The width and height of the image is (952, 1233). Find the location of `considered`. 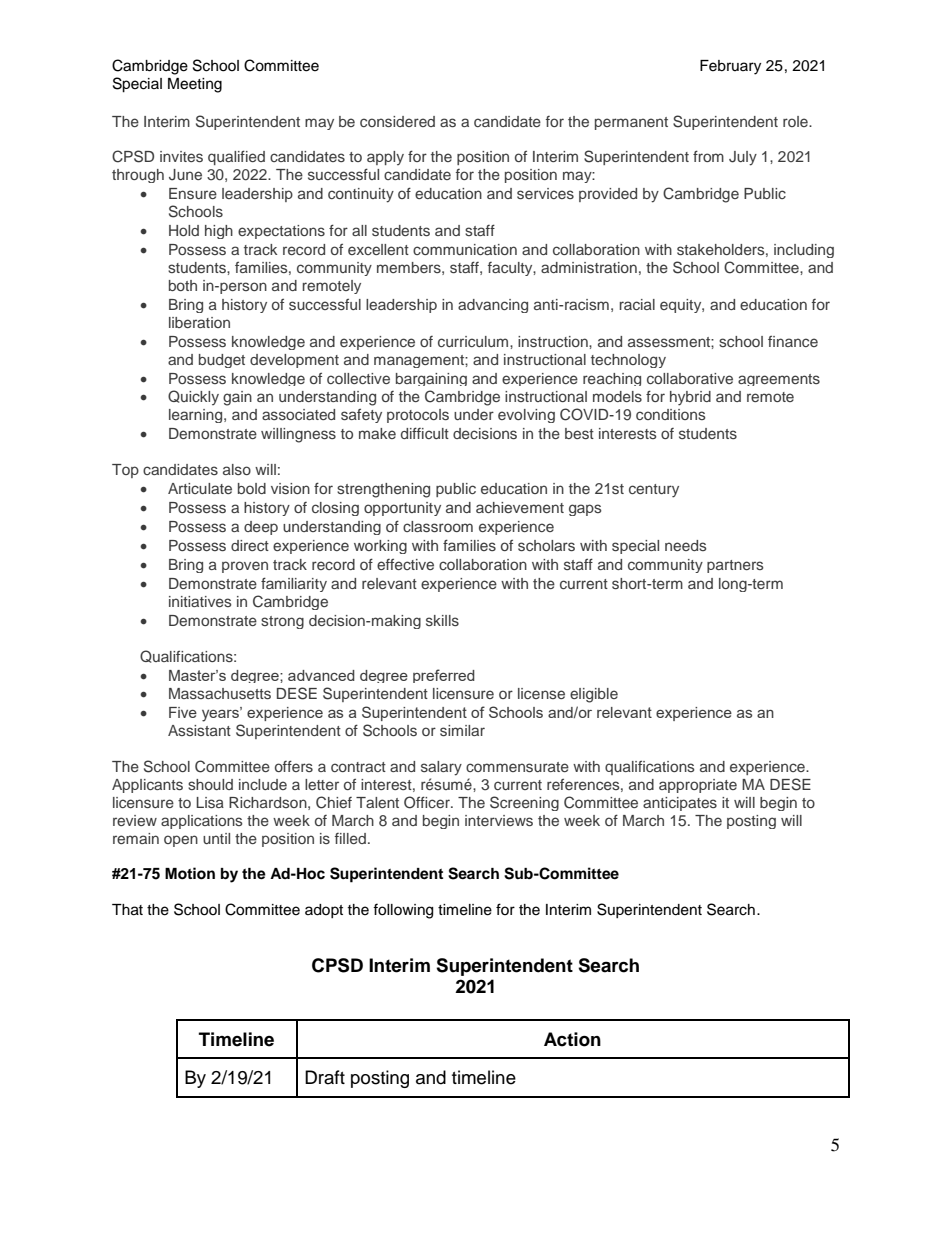

considered is located at coordinates (397, 121).
